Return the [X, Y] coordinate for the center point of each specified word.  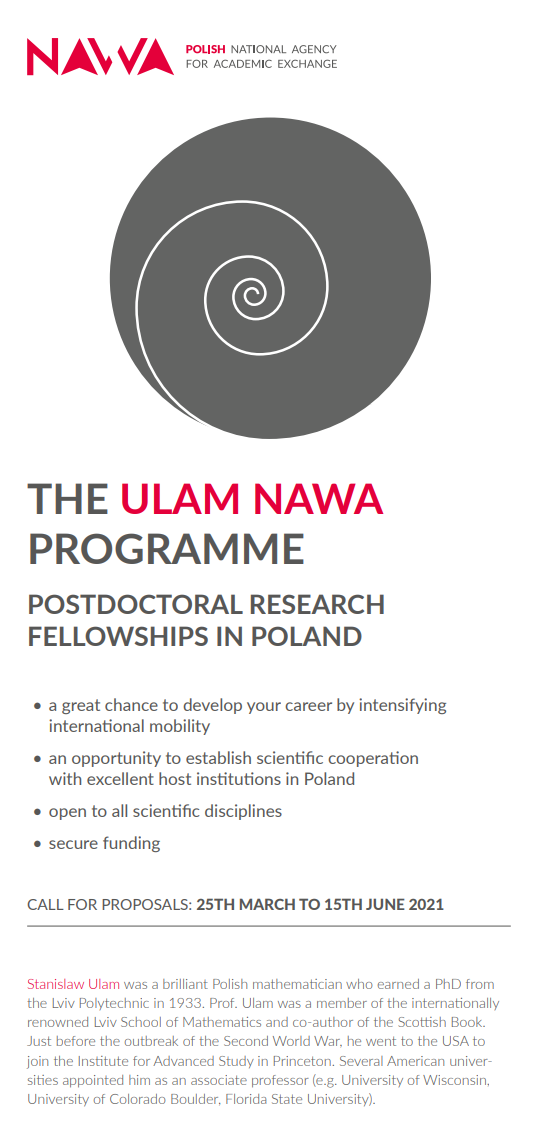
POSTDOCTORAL [136, 604]
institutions [239, 778]
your [264, 708]
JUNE [385, 904]
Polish [230, 984]
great [81, 706]
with [65, 778]
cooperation [373, 759]
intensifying [402, 706]
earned [398, 984]
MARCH [267, 904]
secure [73, 844]
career [308, 706]
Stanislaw [56, 984]
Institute [103, 1061]
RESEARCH [317, 604]
